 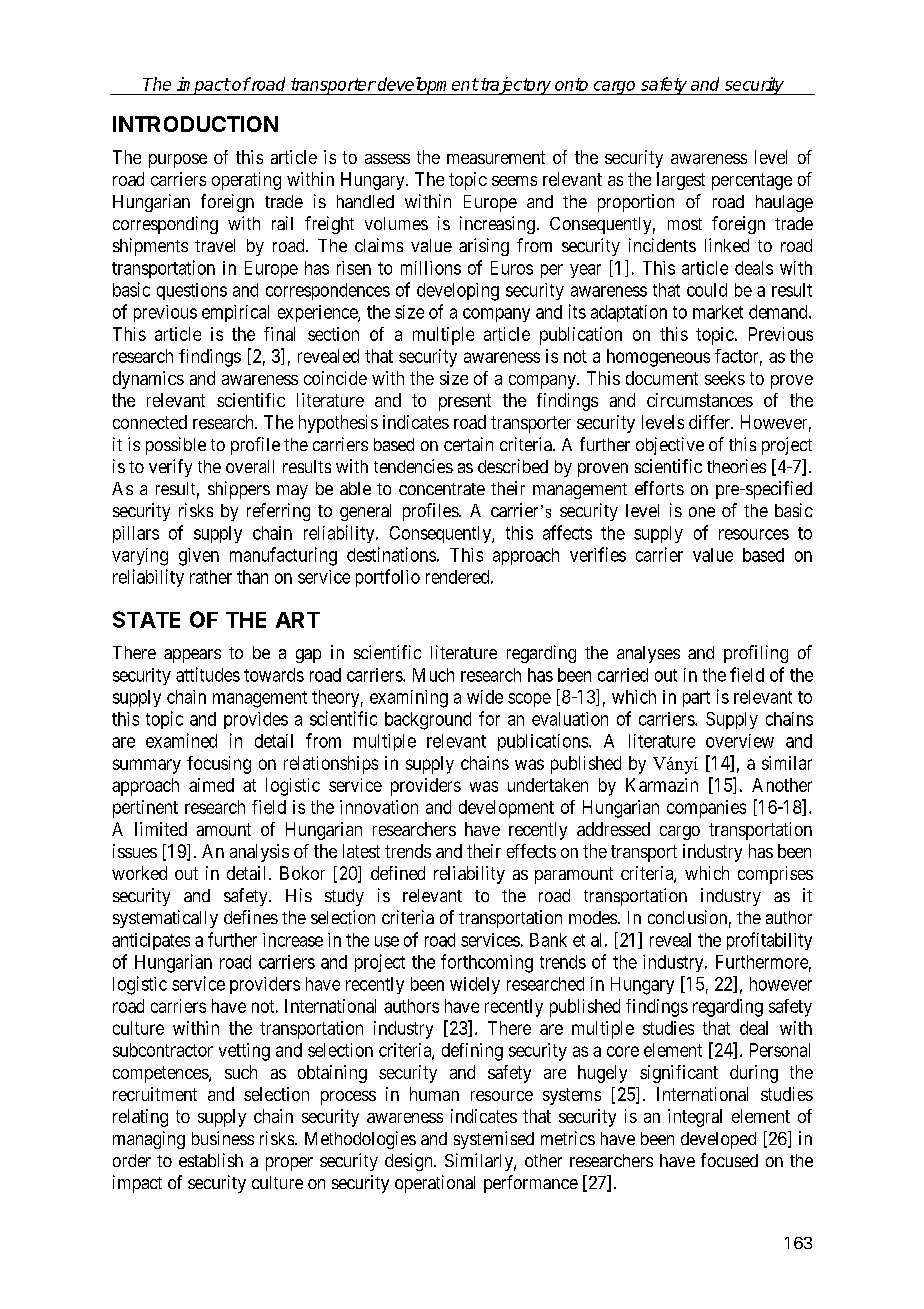 I want to click on measurement, so click(x=496, y=157).
